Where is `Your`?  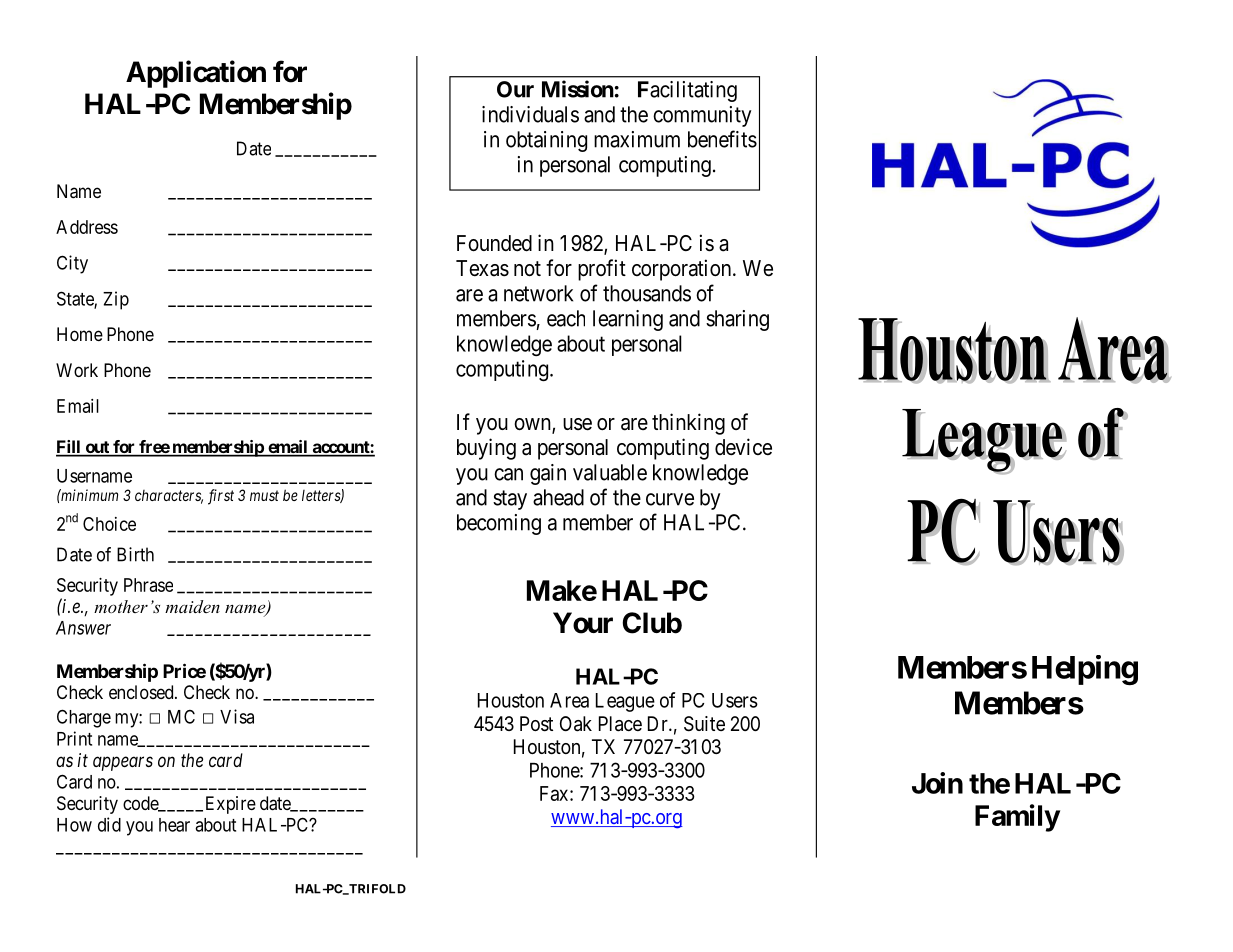
Your is located at coordinates (583, 623).
